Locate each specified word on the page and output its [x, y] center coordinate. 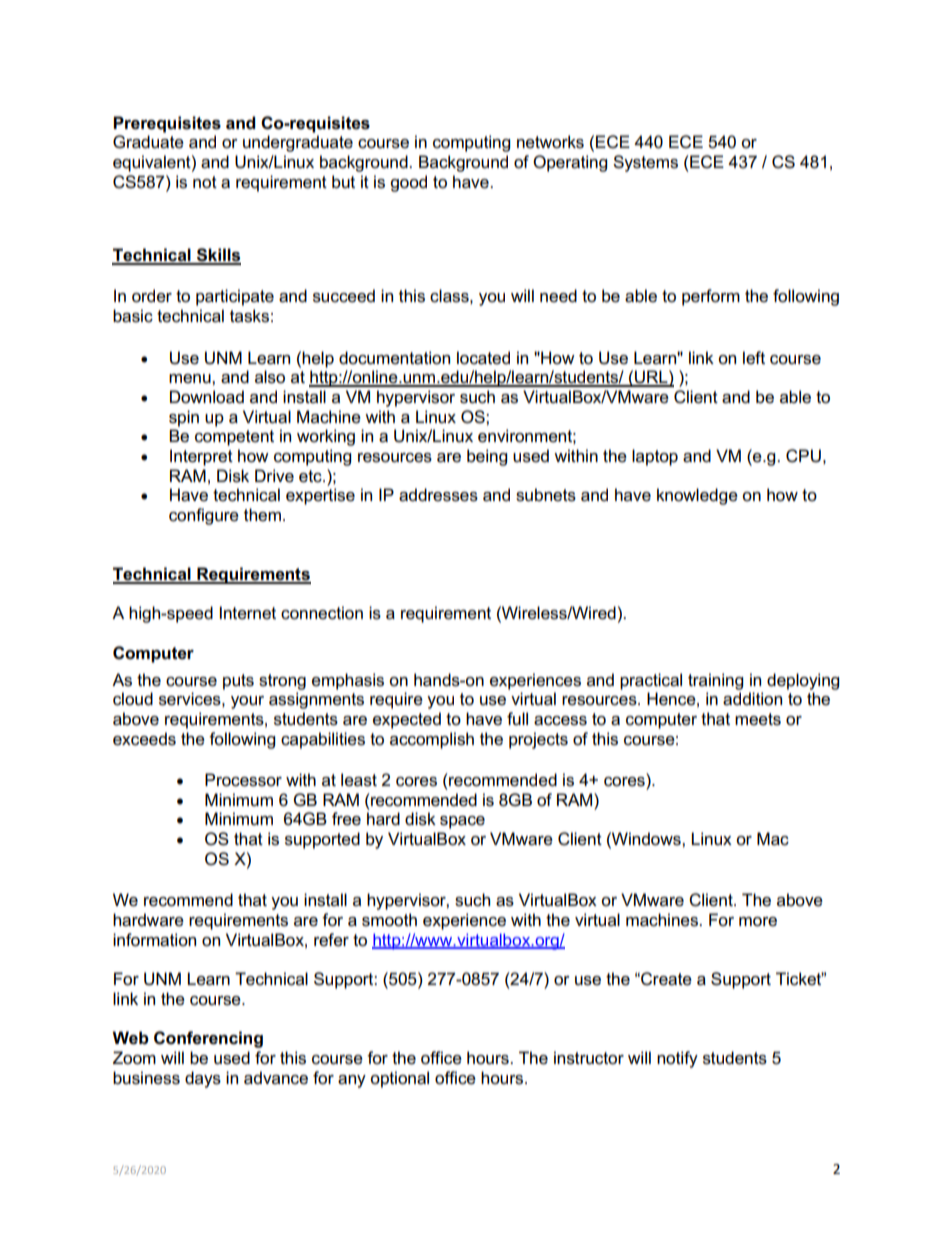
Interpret [201, 457]
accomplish [432, 740]
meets [758, 719]
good [408, 183]
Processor [243, 780]
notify [677, 1059]
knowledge [697, 496]
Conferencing [208, 1039]
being [487, 457]
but [343, 182]
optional [399, 1079]
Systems [645, 163]
